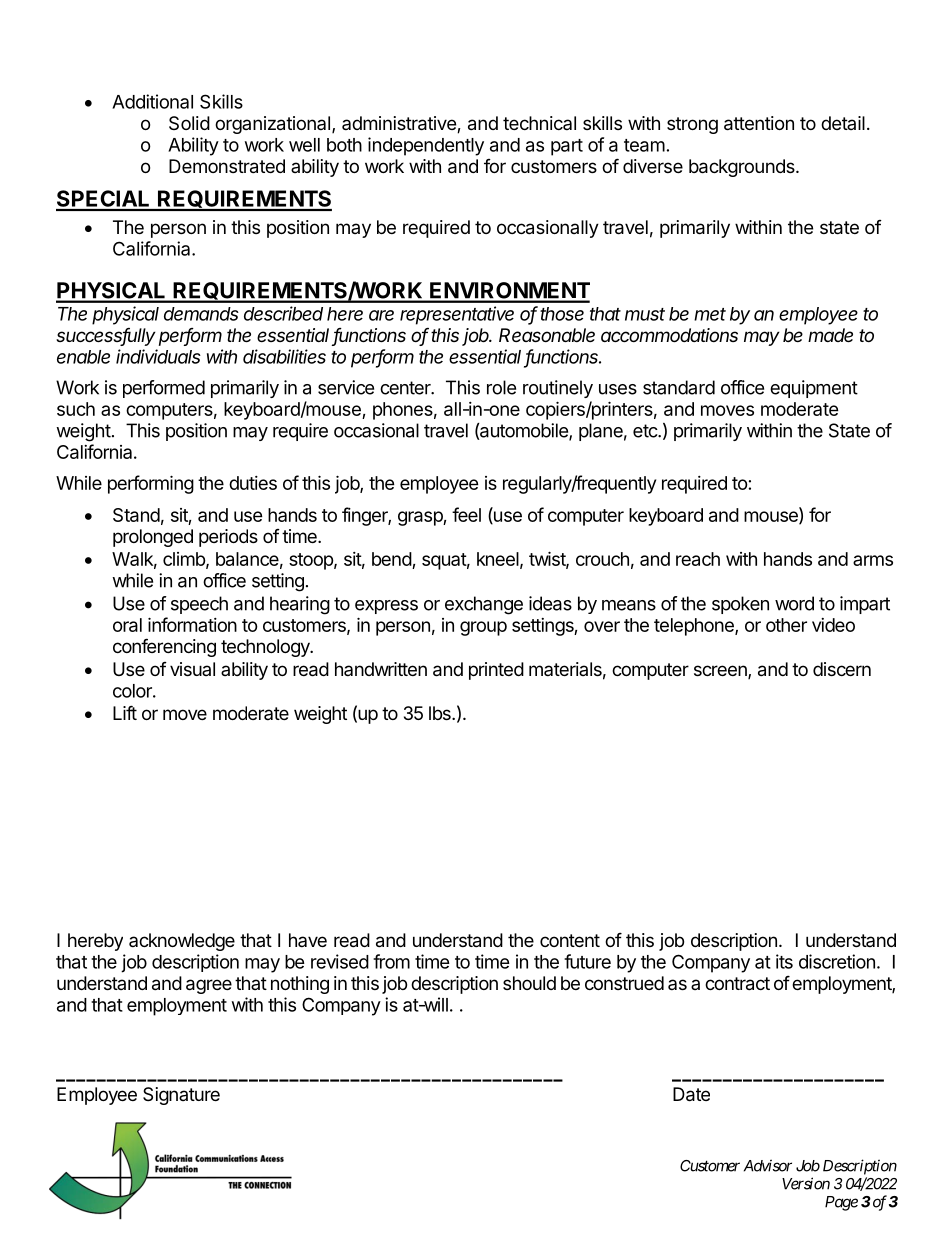  What do you see at coordinates (759, 123) in the page?
I see `attention` at bounding box center [759, 123].
